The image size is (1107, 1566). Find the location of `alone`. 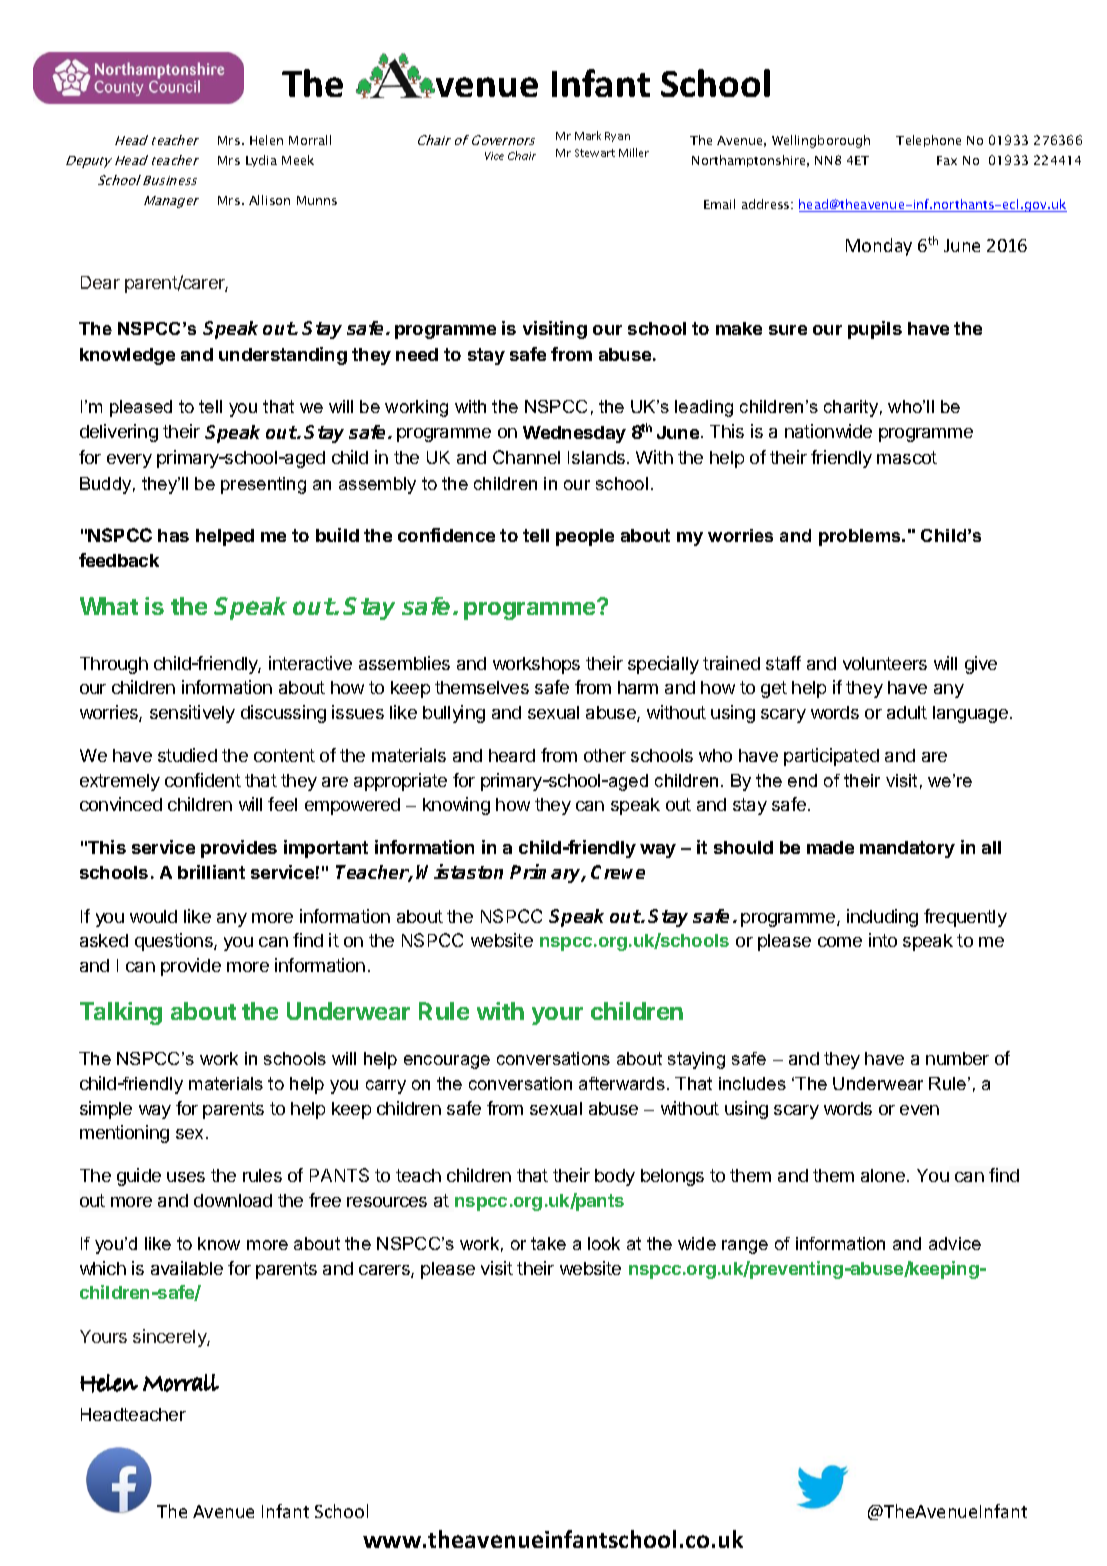

alone is located at coordinates (883, 1175).
